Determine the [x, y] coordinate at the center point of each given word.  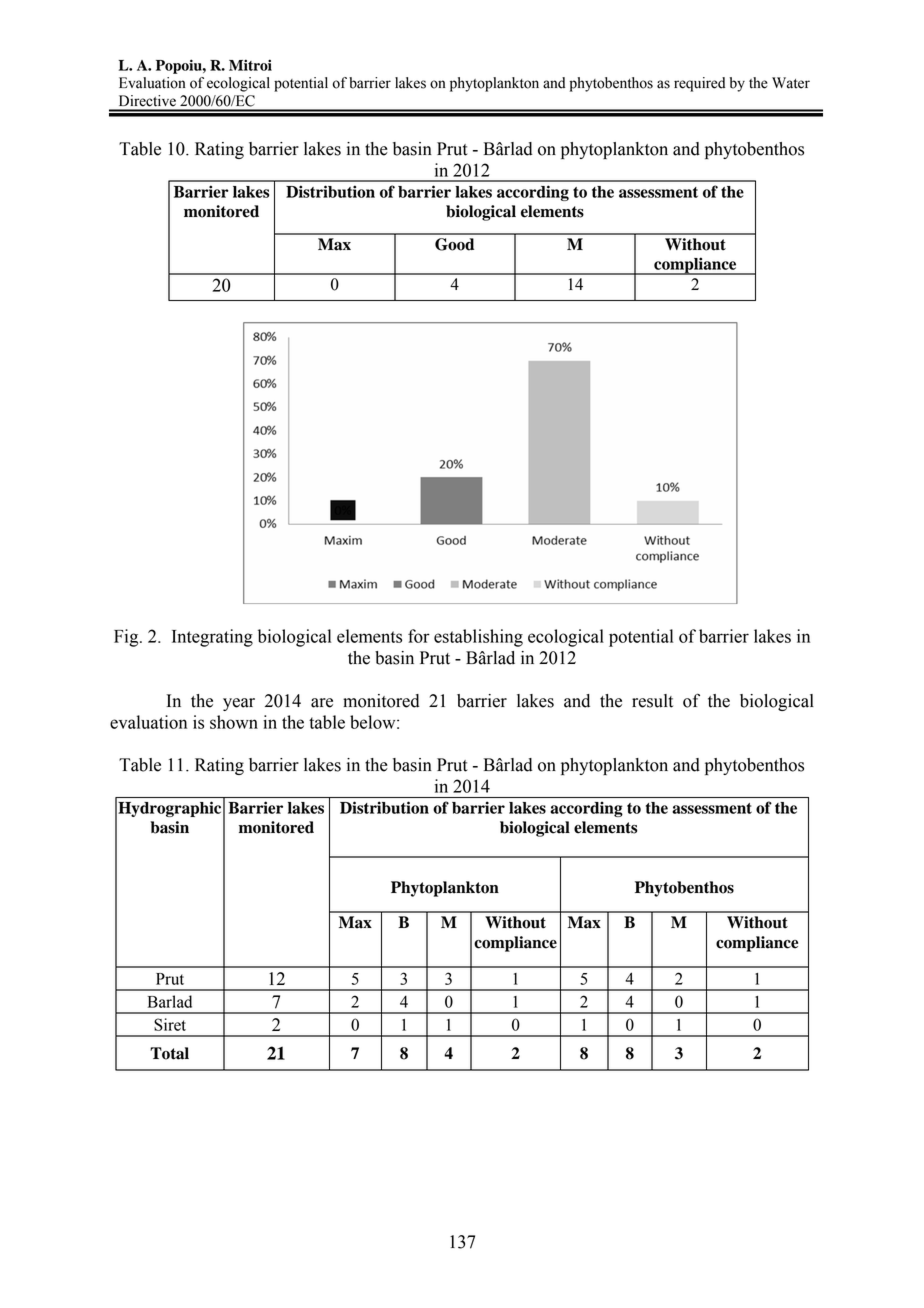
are [322, 703]
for [419, 636]
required [699, 84]
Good [454, 244]
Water [791, 83]
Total [169, 1053]
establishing [478, 638]
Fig [127, 638]
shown [234, 722]
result [652, 701]
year [239, 704]
